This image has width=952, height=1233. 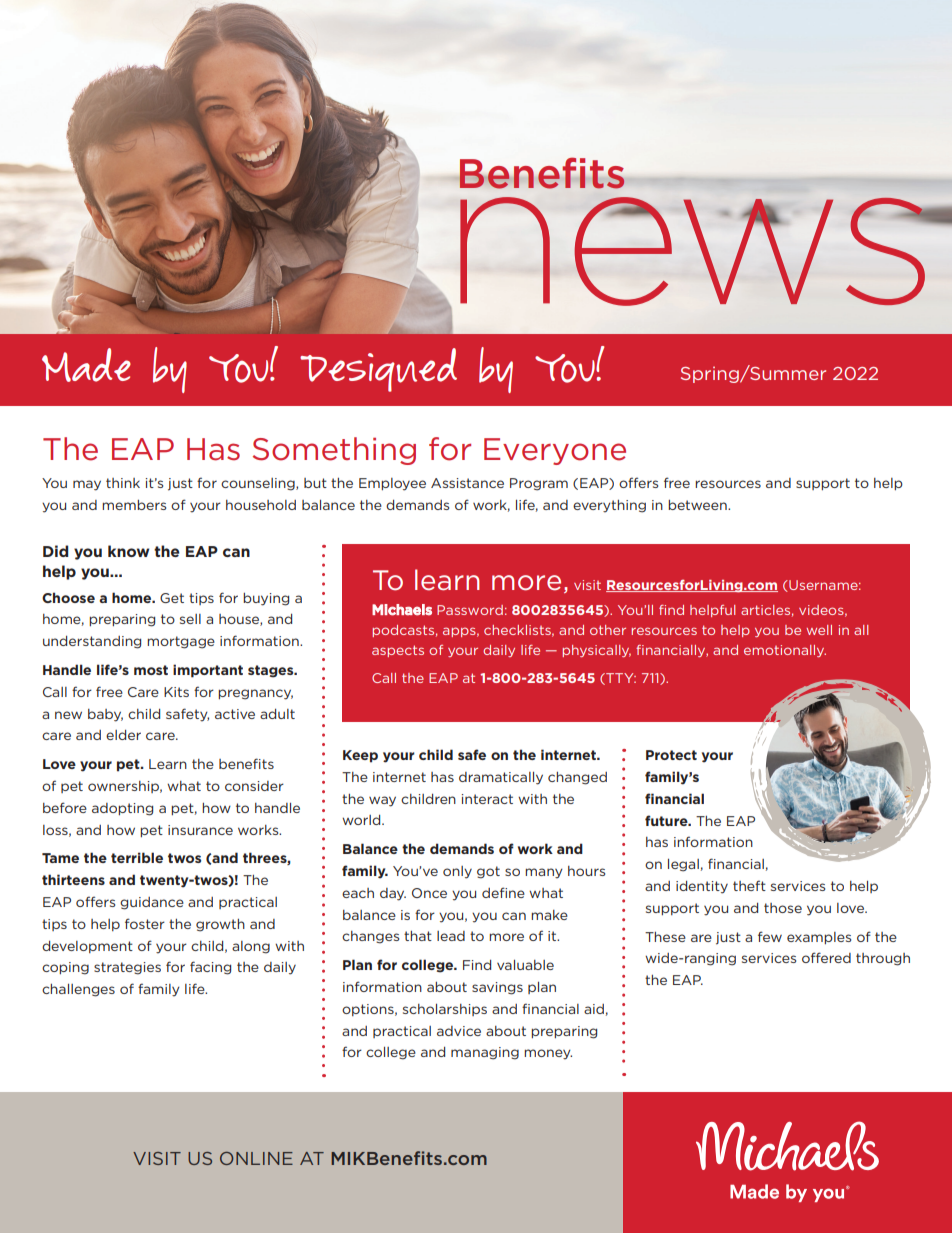 I want to click on aspects, so click(x=398, y=651).
